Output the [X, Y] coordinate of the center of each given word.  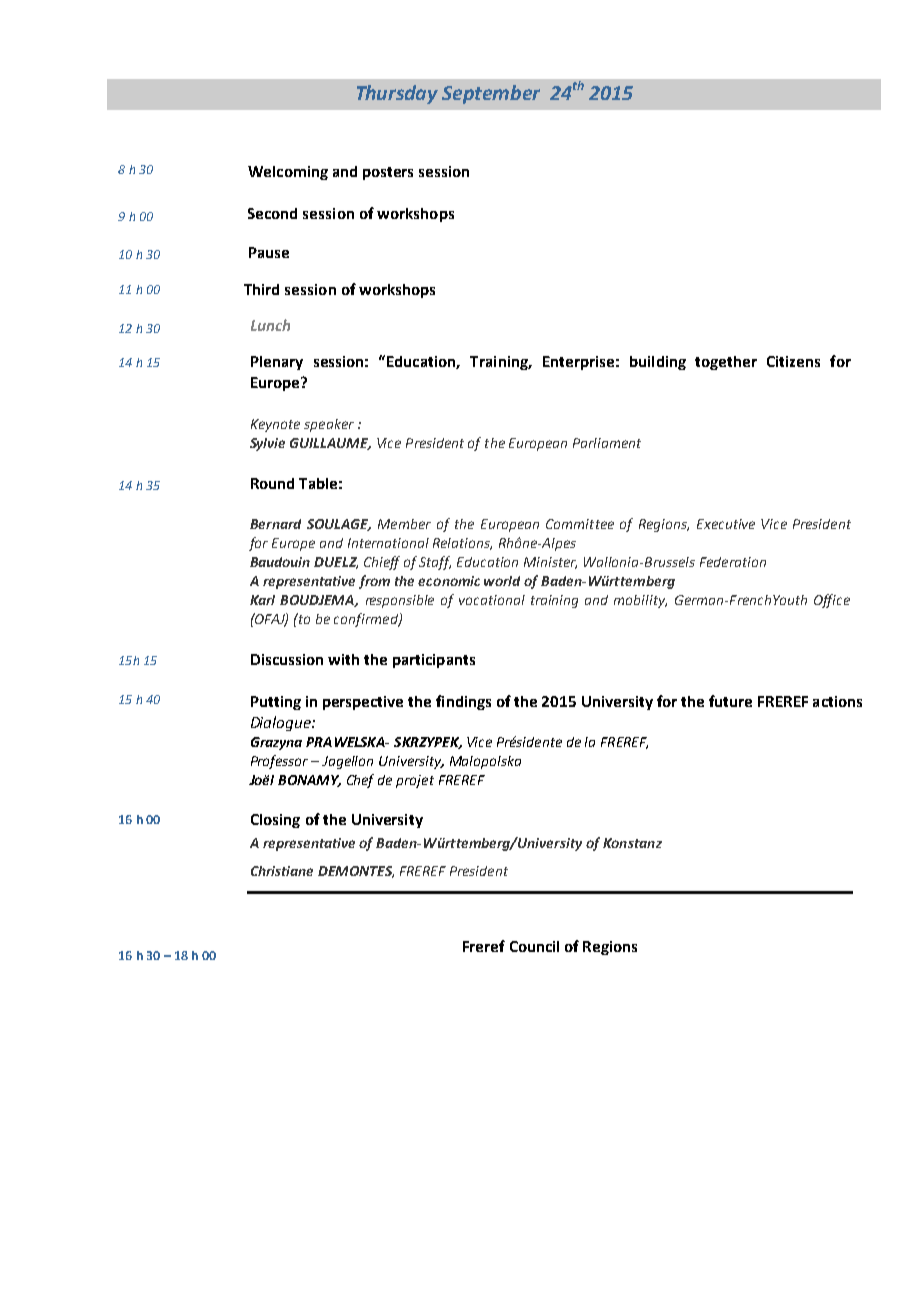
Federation [733, 562]
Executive [726, 524]
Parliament [607, 443]
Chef [360, 781]
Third [261, 289]
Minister [550, 563]
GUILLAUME [330, 444]
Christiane [282, 871]
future [730, 701]
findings [463, 702]
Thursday [397, 94]
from [374, 582]
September [491, 94]
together [726, 363]
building [658, 363]
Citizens [793, 361]
